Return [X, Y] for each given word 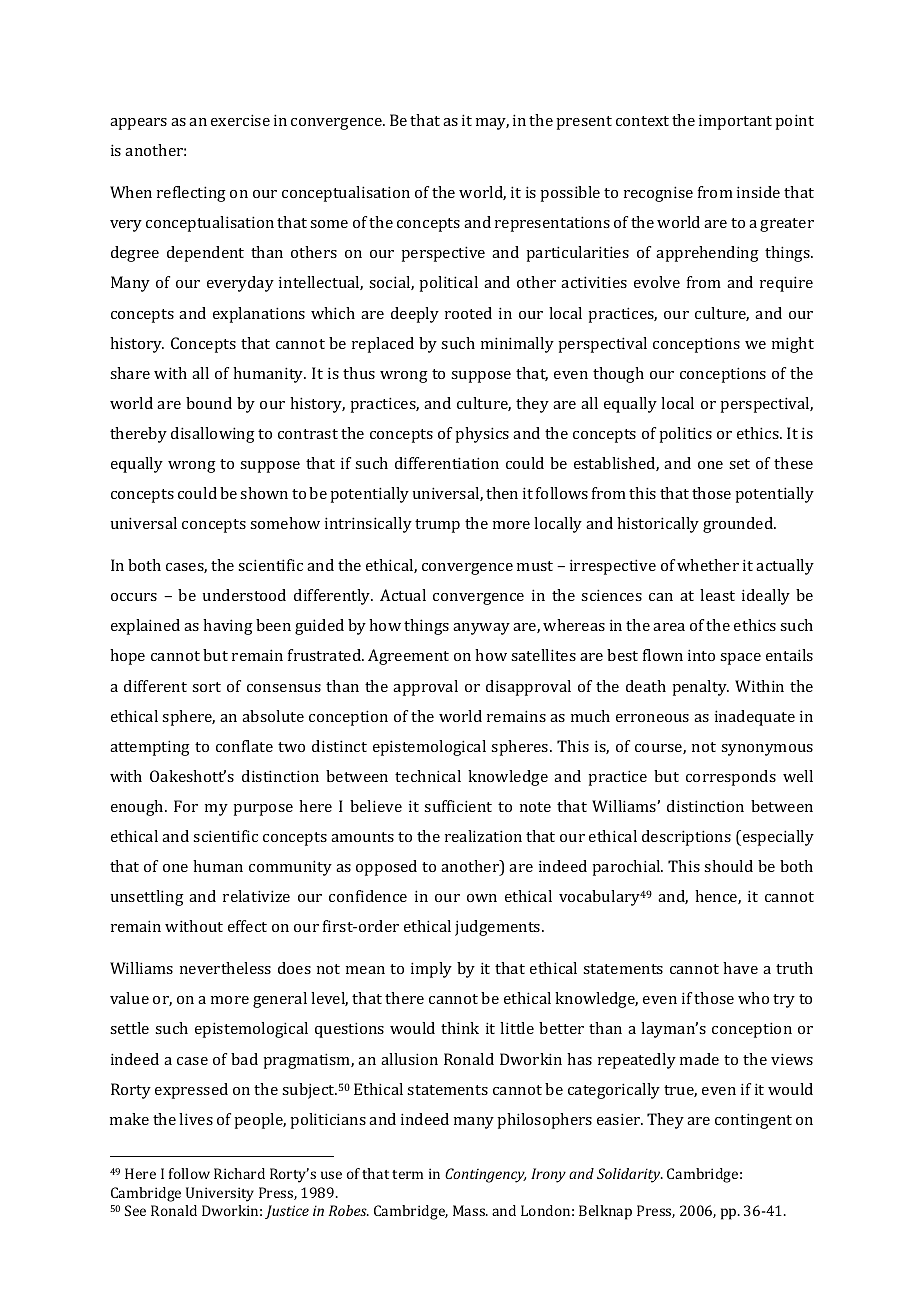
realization [483, 836]
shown [264, 493]
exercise [240, 120]
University [220, 1194]
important [735, 122]
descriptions [686, 838]
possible [570, 194]
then [502, 493]
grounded [739, 525]
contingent [753, 1121]
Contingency [485, 1175]
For [186, 806]
